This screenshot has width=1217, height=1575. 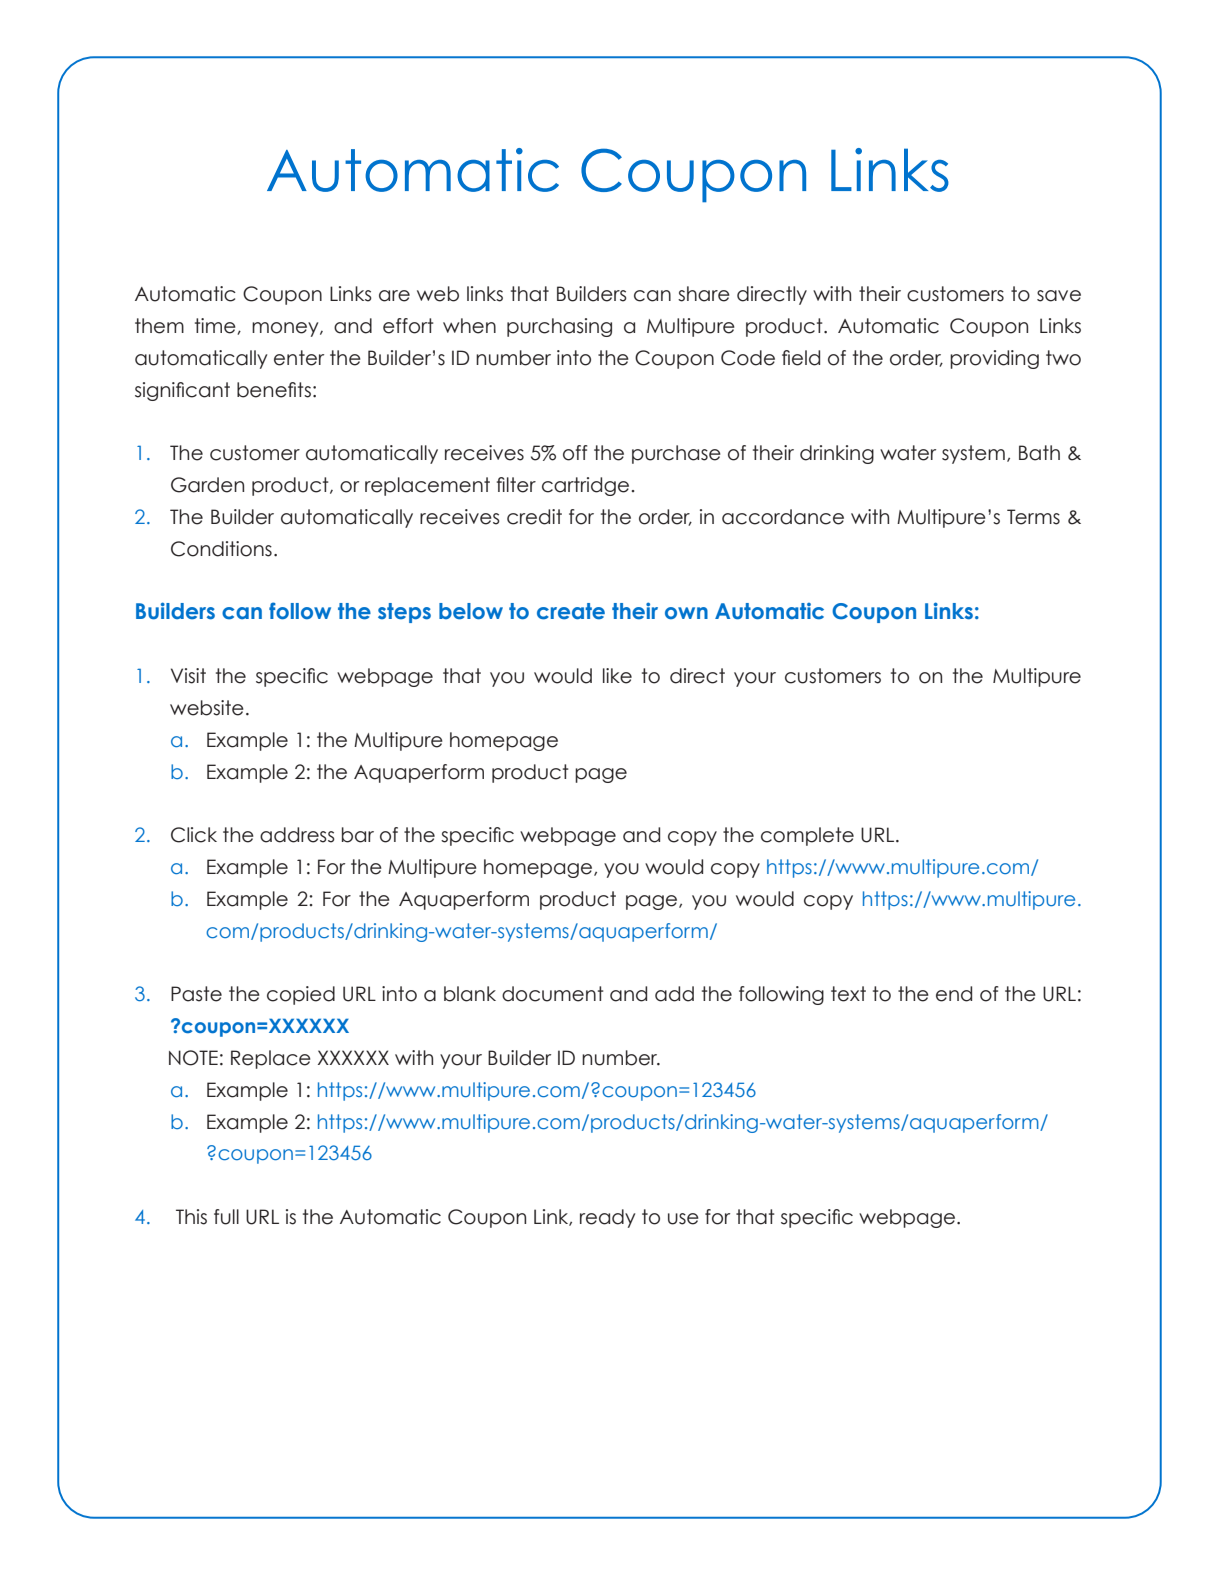 I want to click on ready, so click(x=607, y=1218).
